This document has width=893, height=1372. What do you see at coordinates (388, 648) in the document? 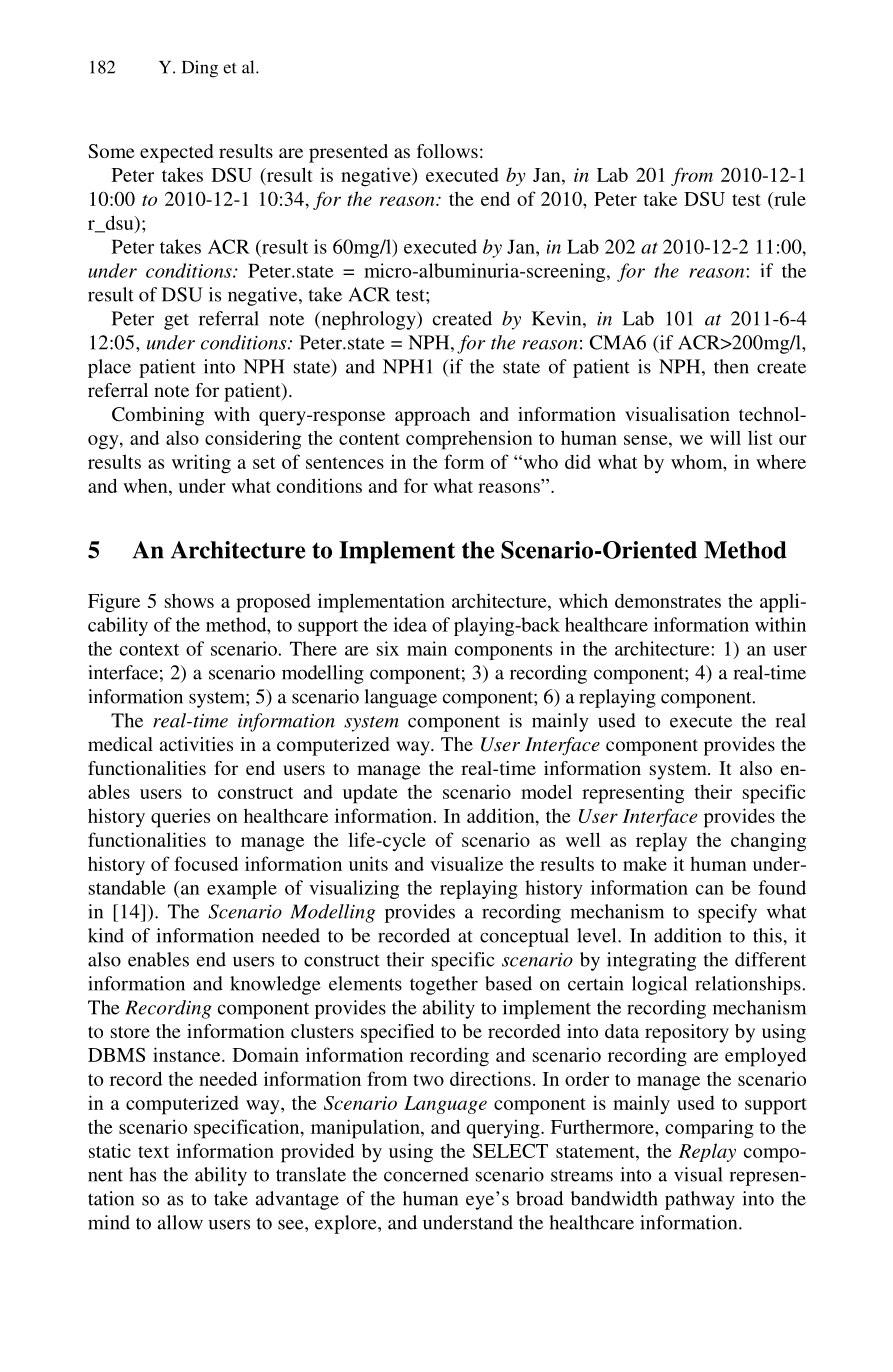
I see `six` at bounding box center [388, 648].
